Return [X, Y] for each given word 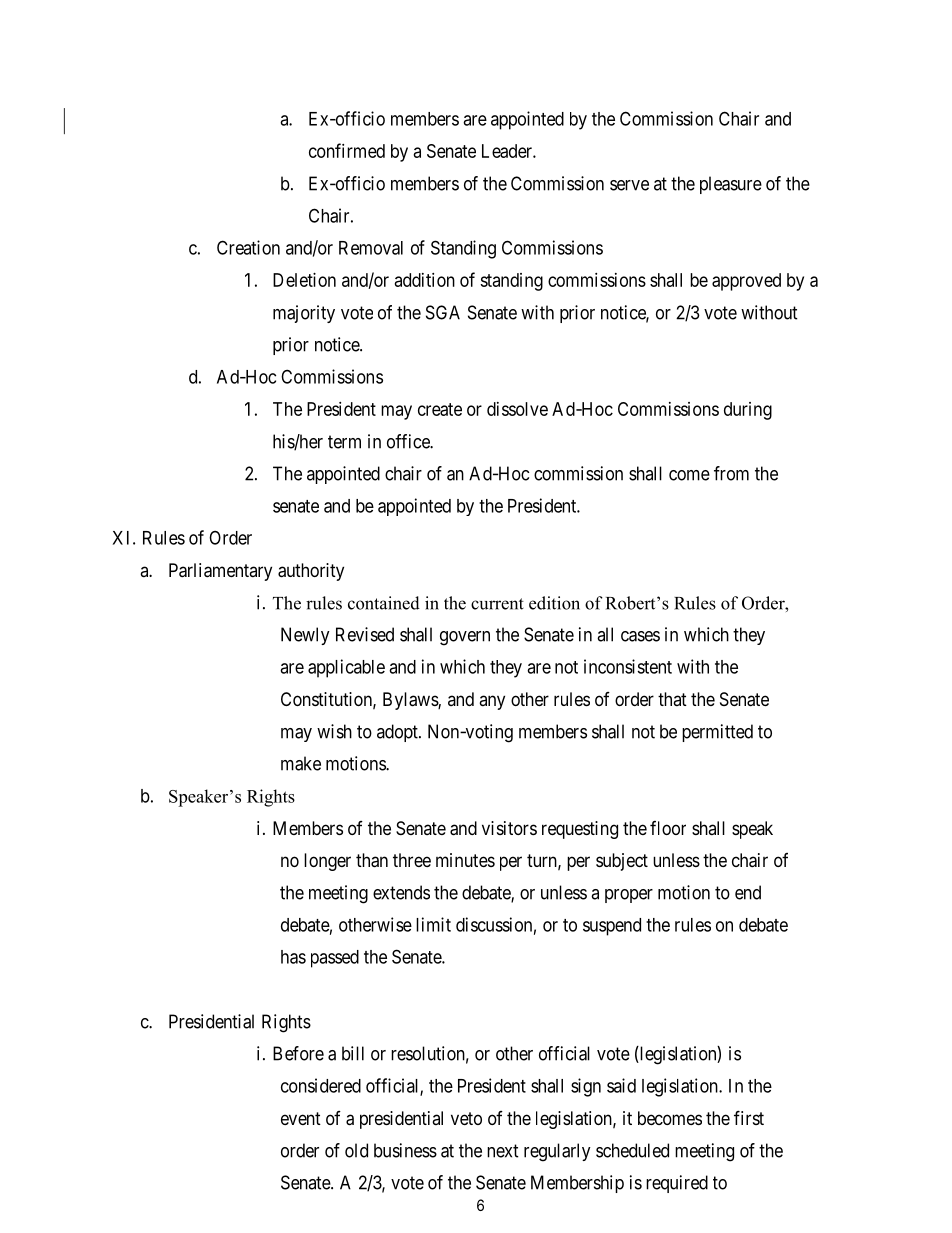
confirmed [347, 150]
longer [327, 862]
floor [668, 828]
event [301, 1118]
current [497, 604]
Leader [508, 151]
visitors [509, 828]
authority [311, 572]
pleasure [731, 185]
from [731, 473]
